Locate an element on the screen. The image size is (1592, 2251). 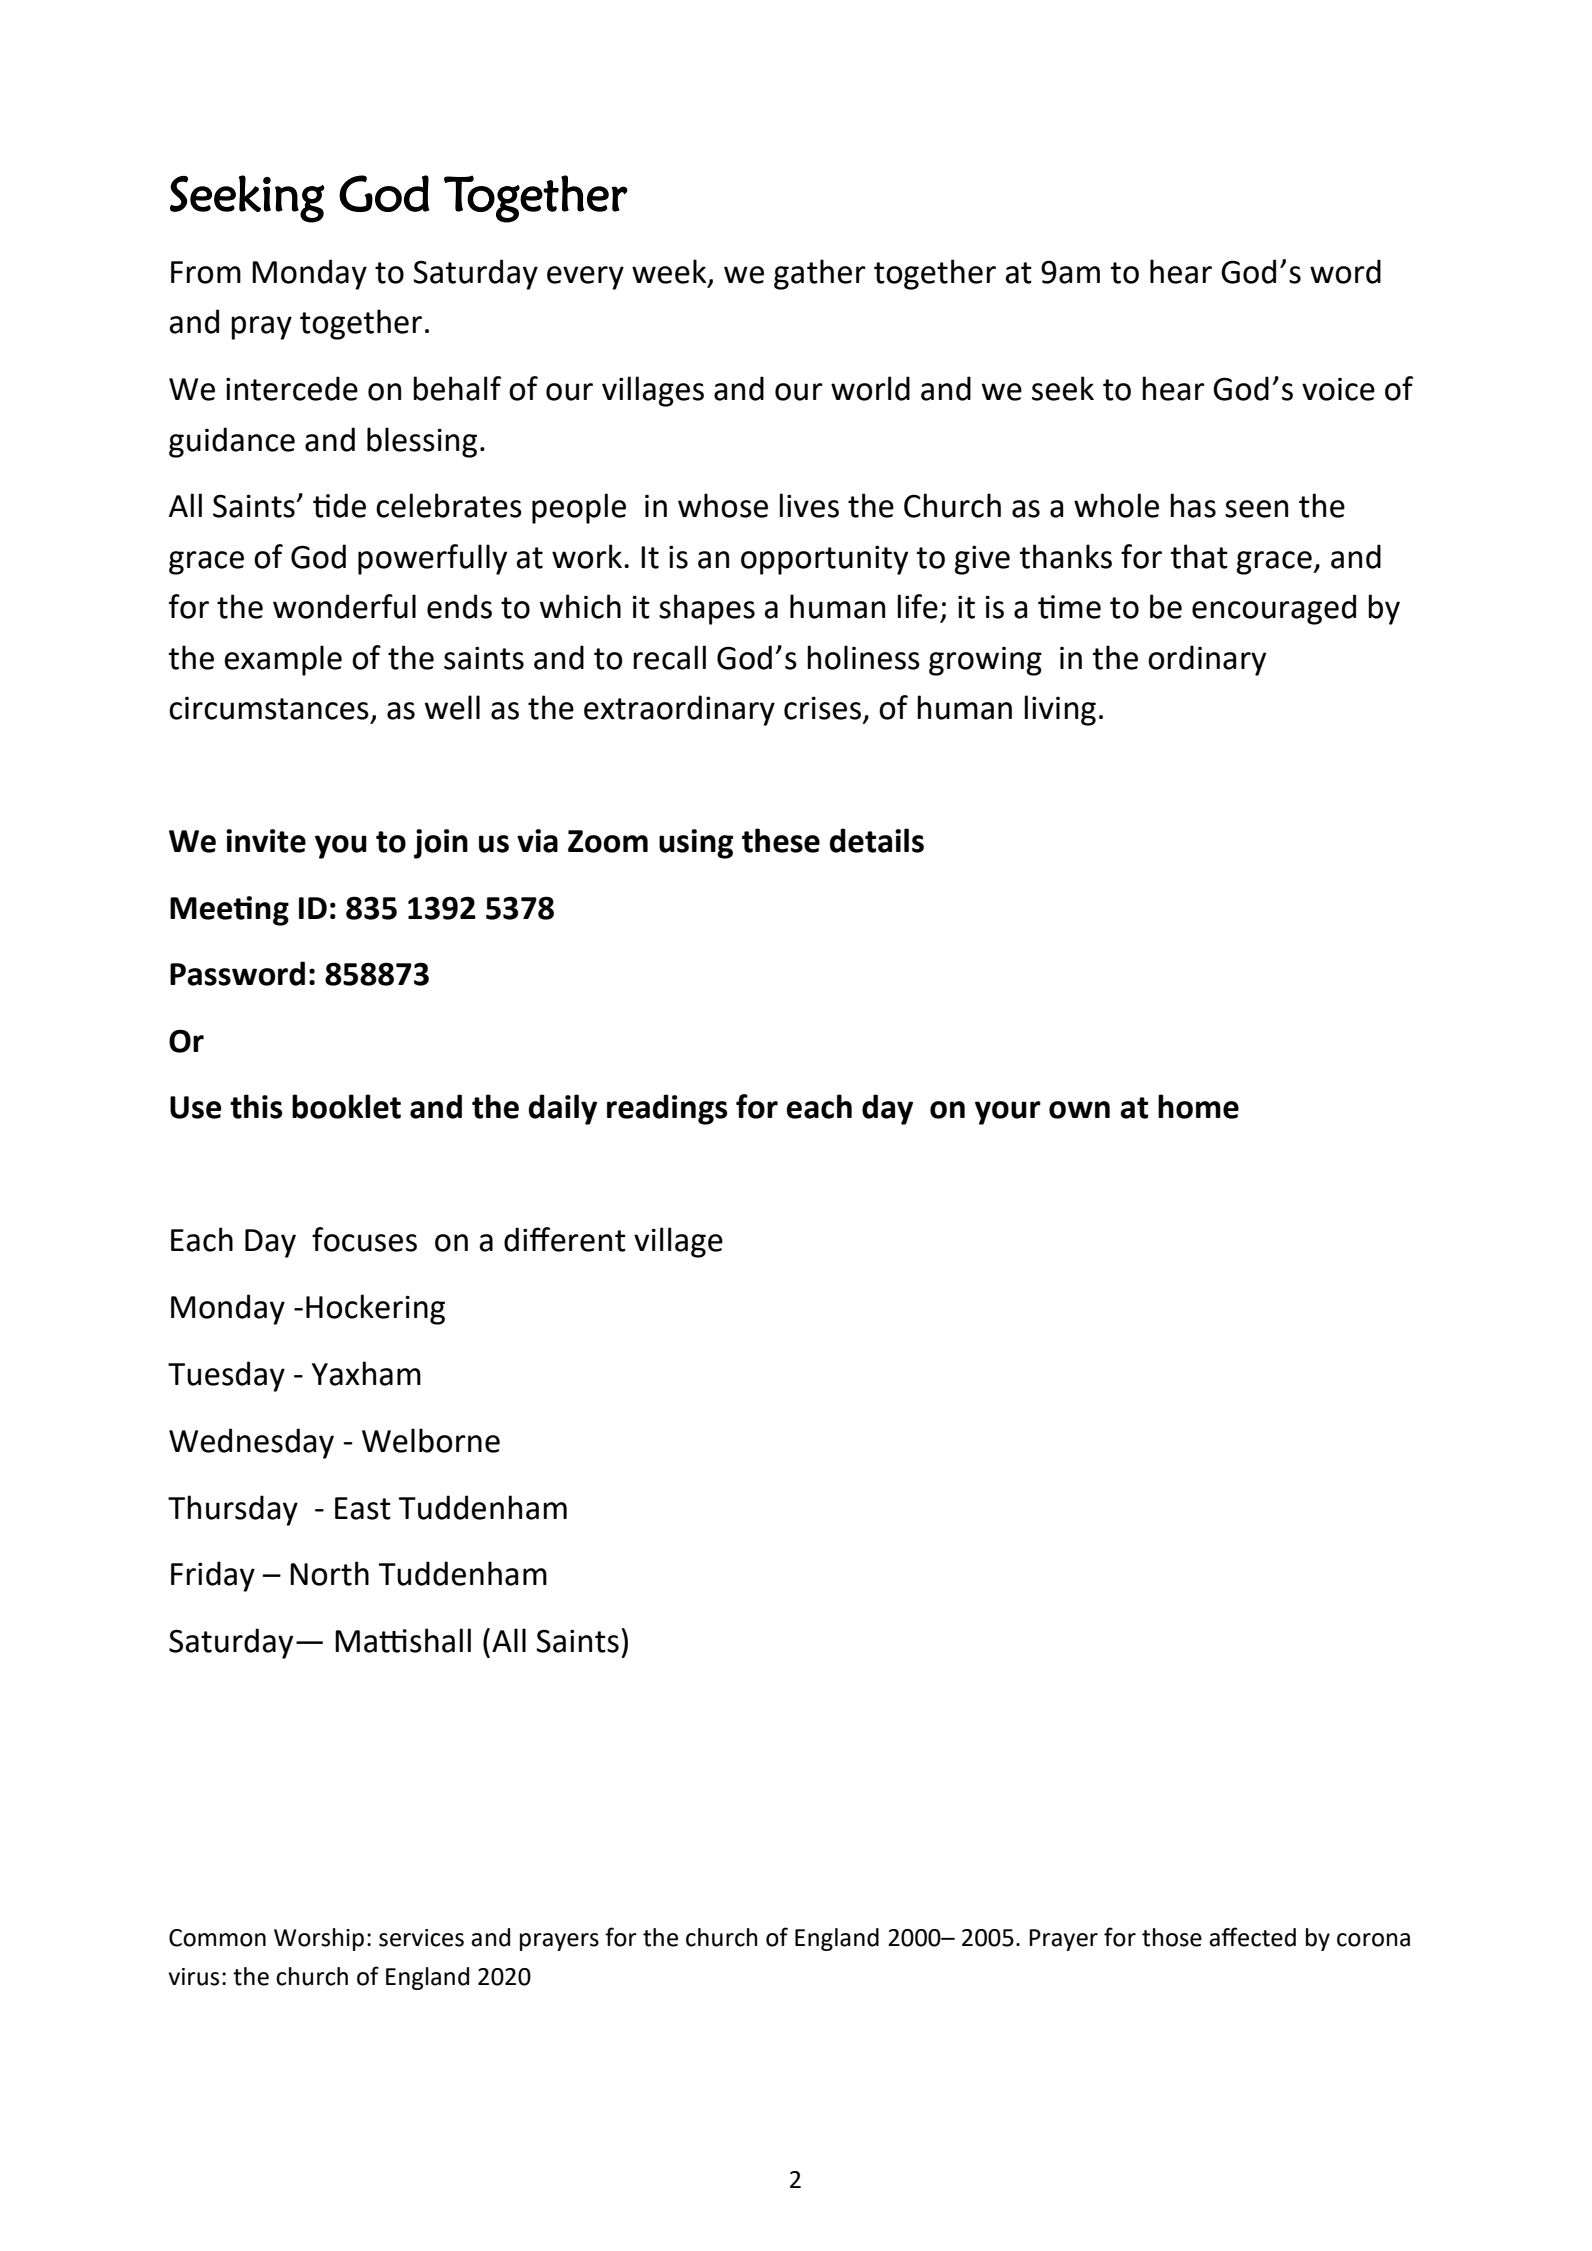
gather is located at coordinates (820, 274).
